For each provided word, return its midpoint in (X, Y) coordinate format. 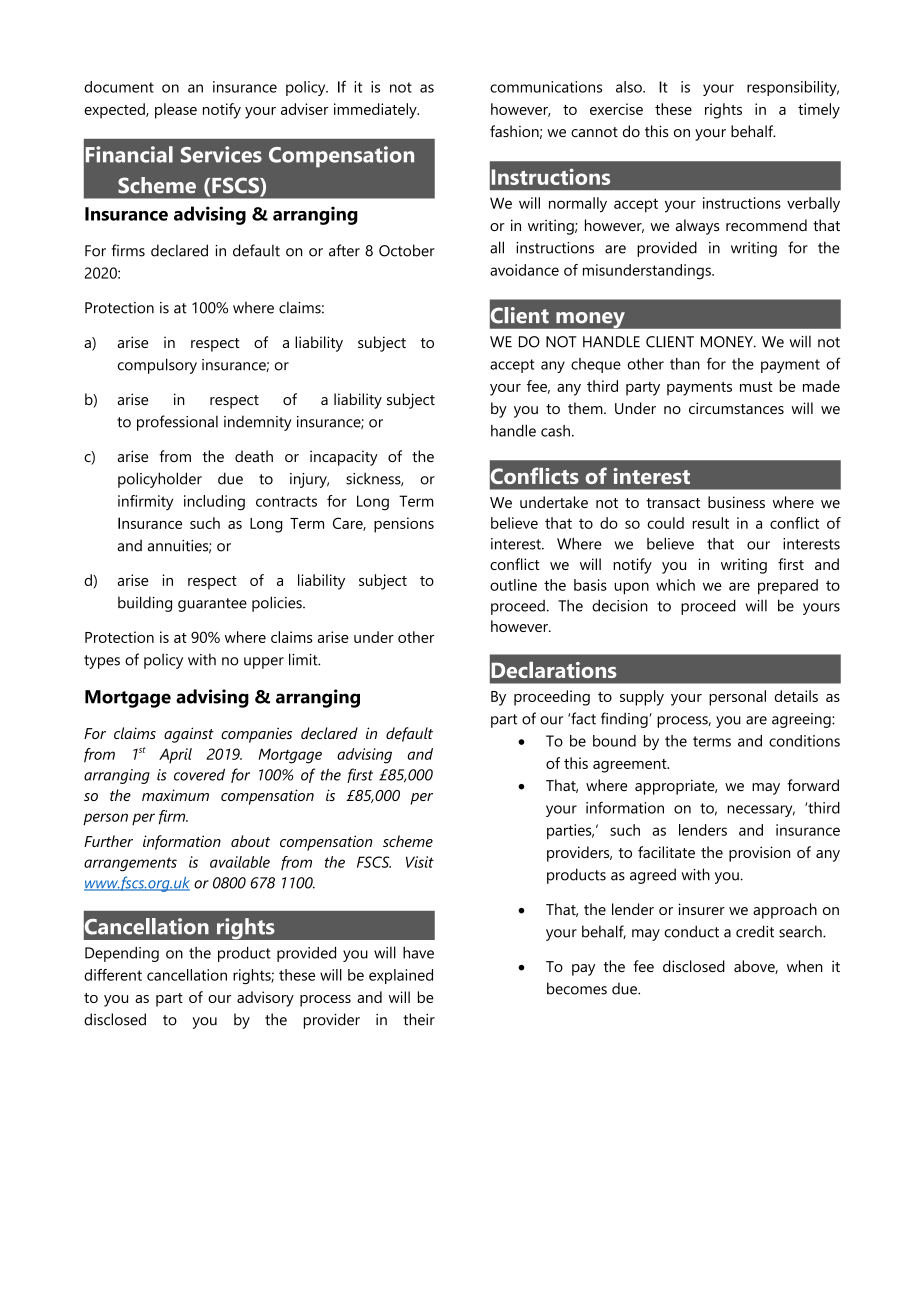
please (176, 111)
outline (513, 585)
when (805, 966)
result (711, 523)
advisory (265, 999)
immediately (376, 111)
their (419, 1019)
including (214, 503)
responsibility (793, 88)
